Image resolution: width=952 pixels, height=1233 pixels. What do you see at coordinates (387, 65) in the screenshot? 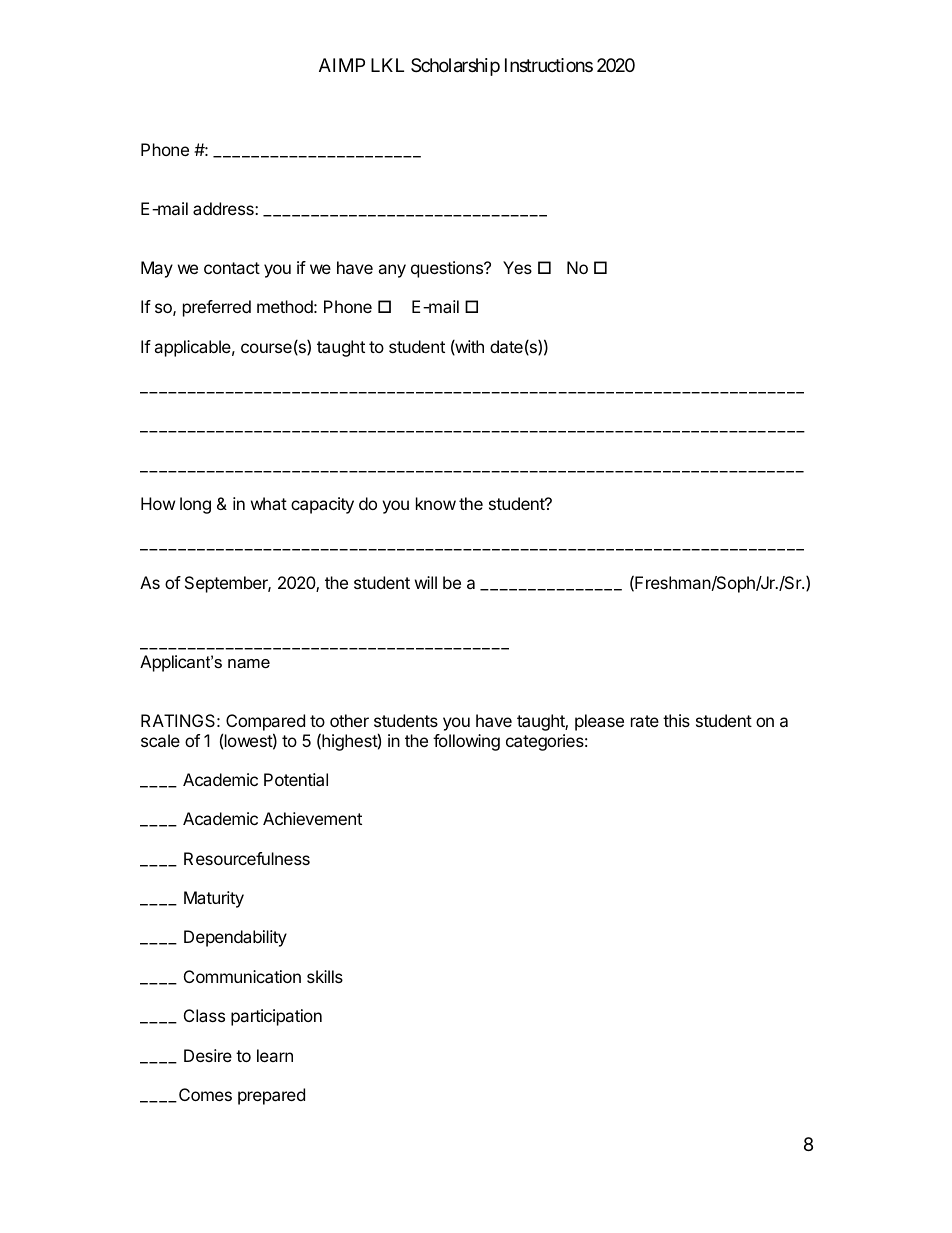
I see `LKL` at bounding box center [387, 65].
